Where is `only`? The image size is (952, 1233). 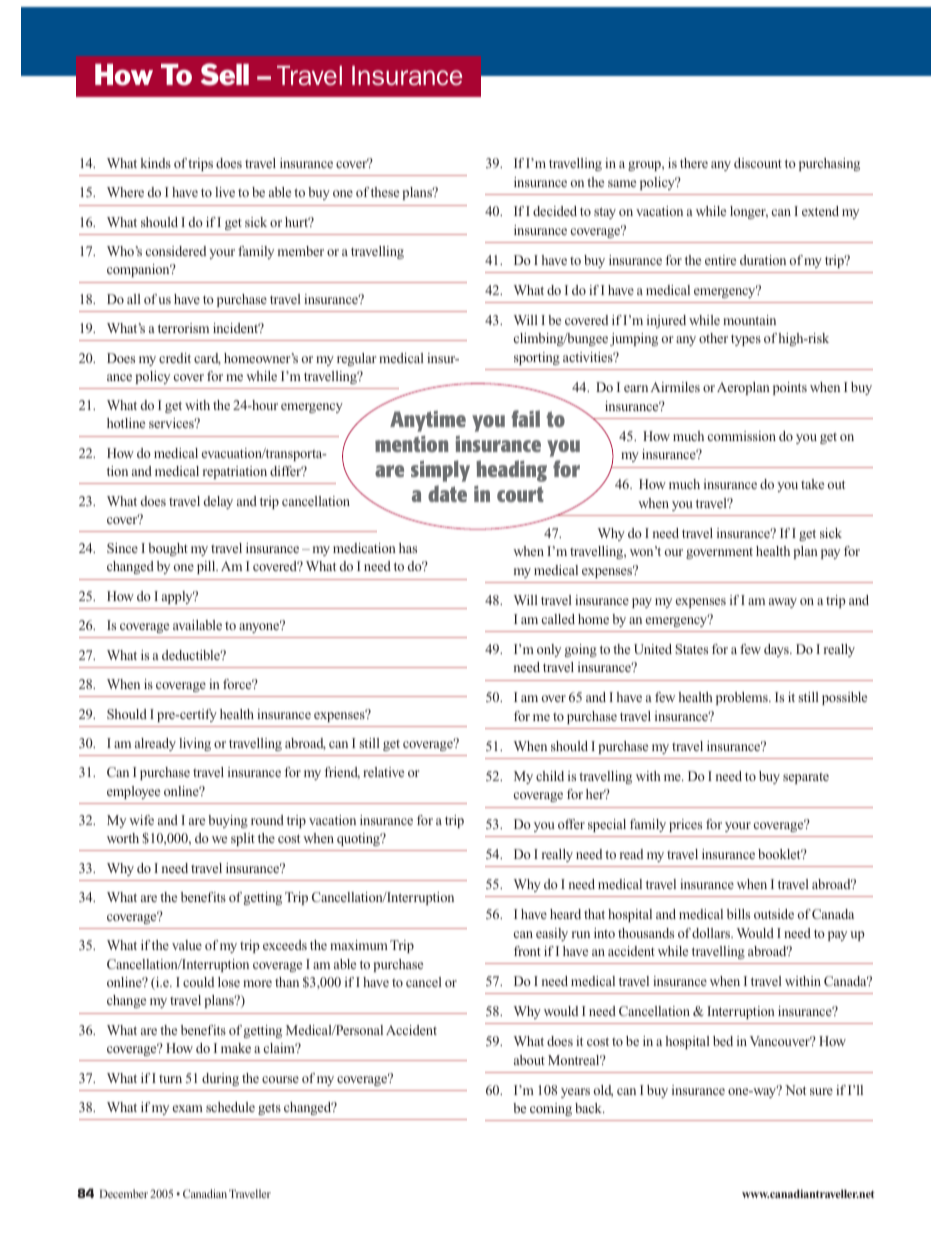
only is located at coordinates (549, 650).
